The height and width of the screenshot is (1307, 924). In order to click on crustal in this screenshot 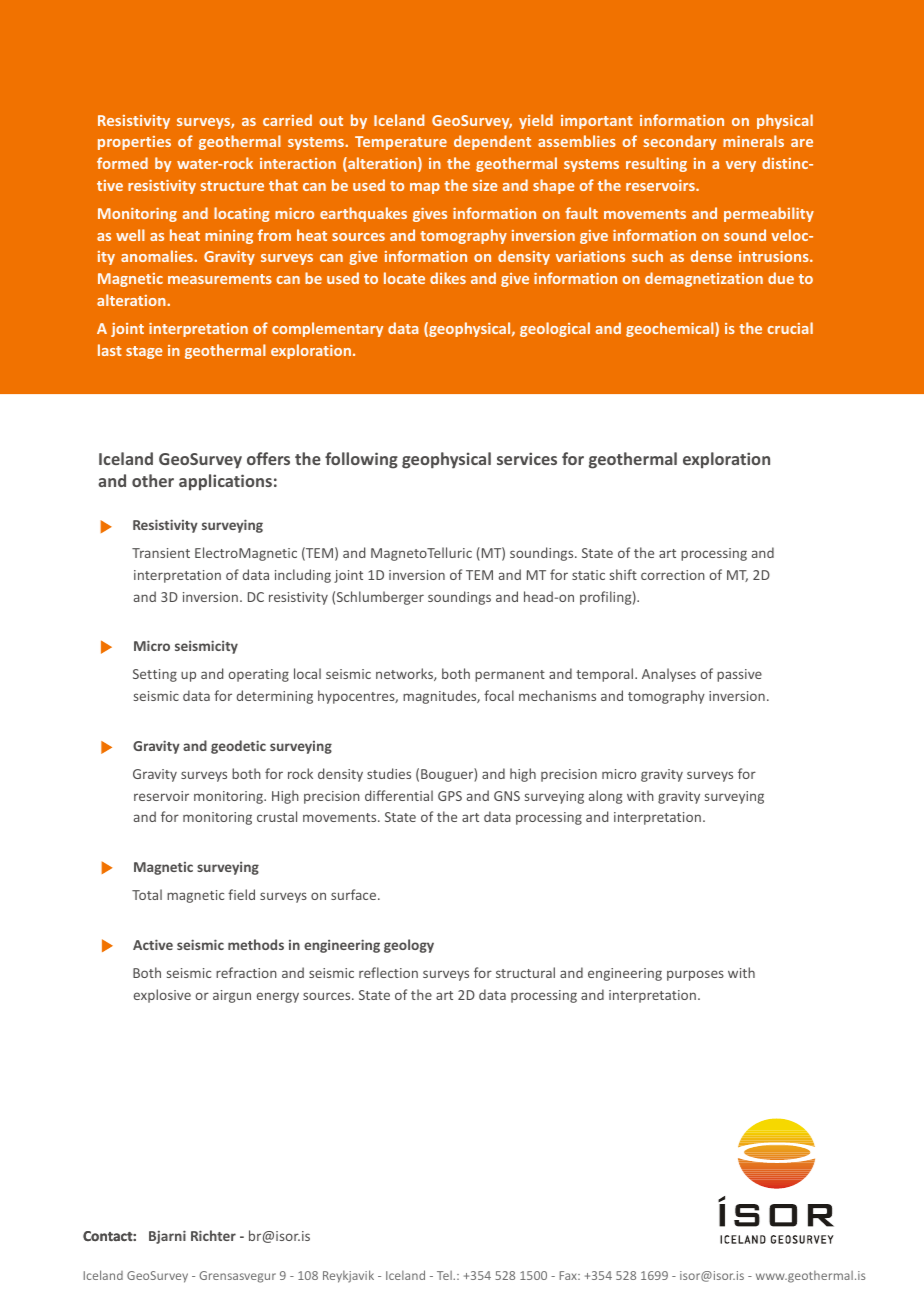, I will do `click(277, 816)`.
